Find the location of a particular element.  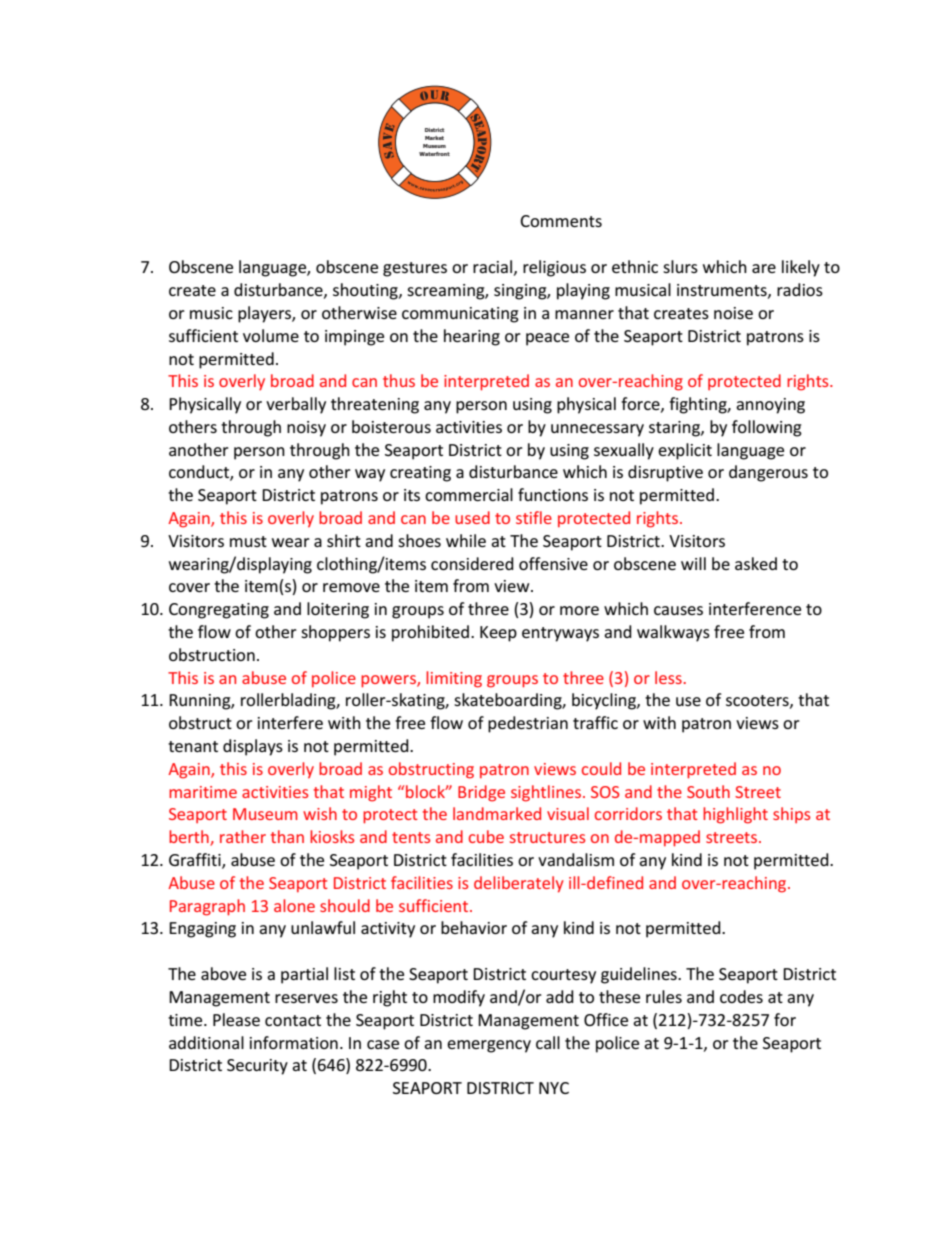

Market is located at coordinates (434, 138).
